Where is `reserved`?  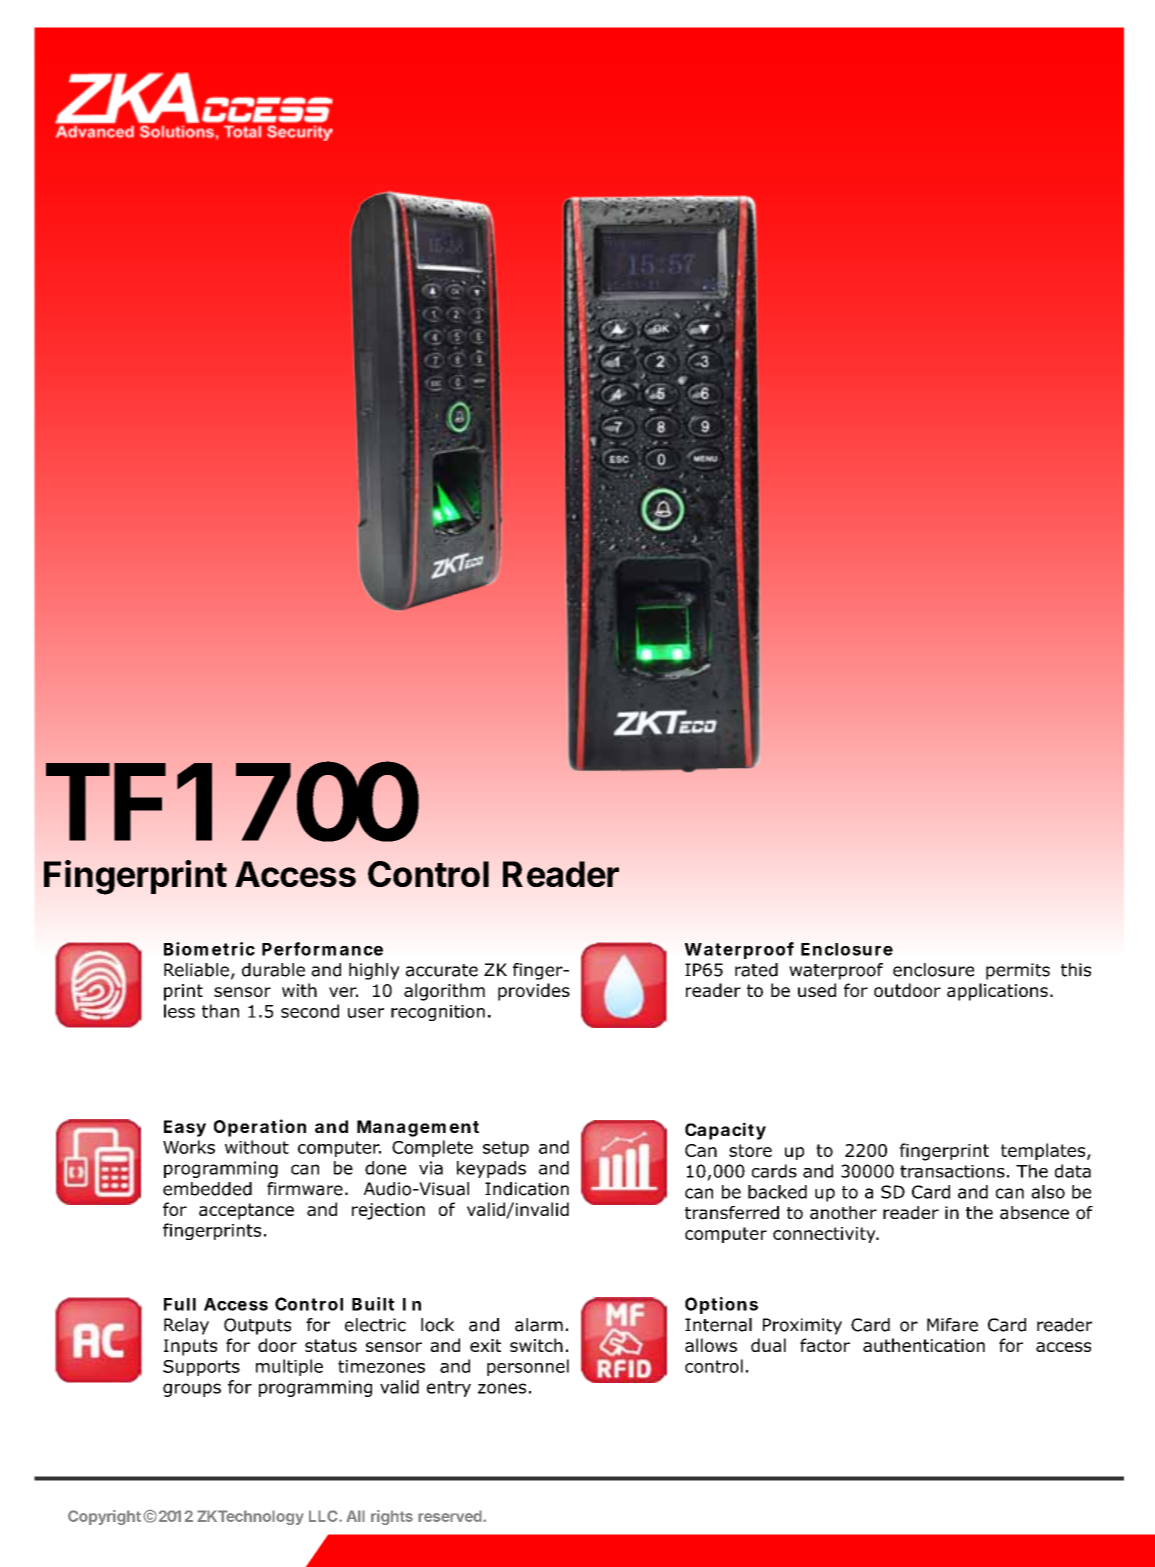
reserved is located at coordinates (451, 1516).
